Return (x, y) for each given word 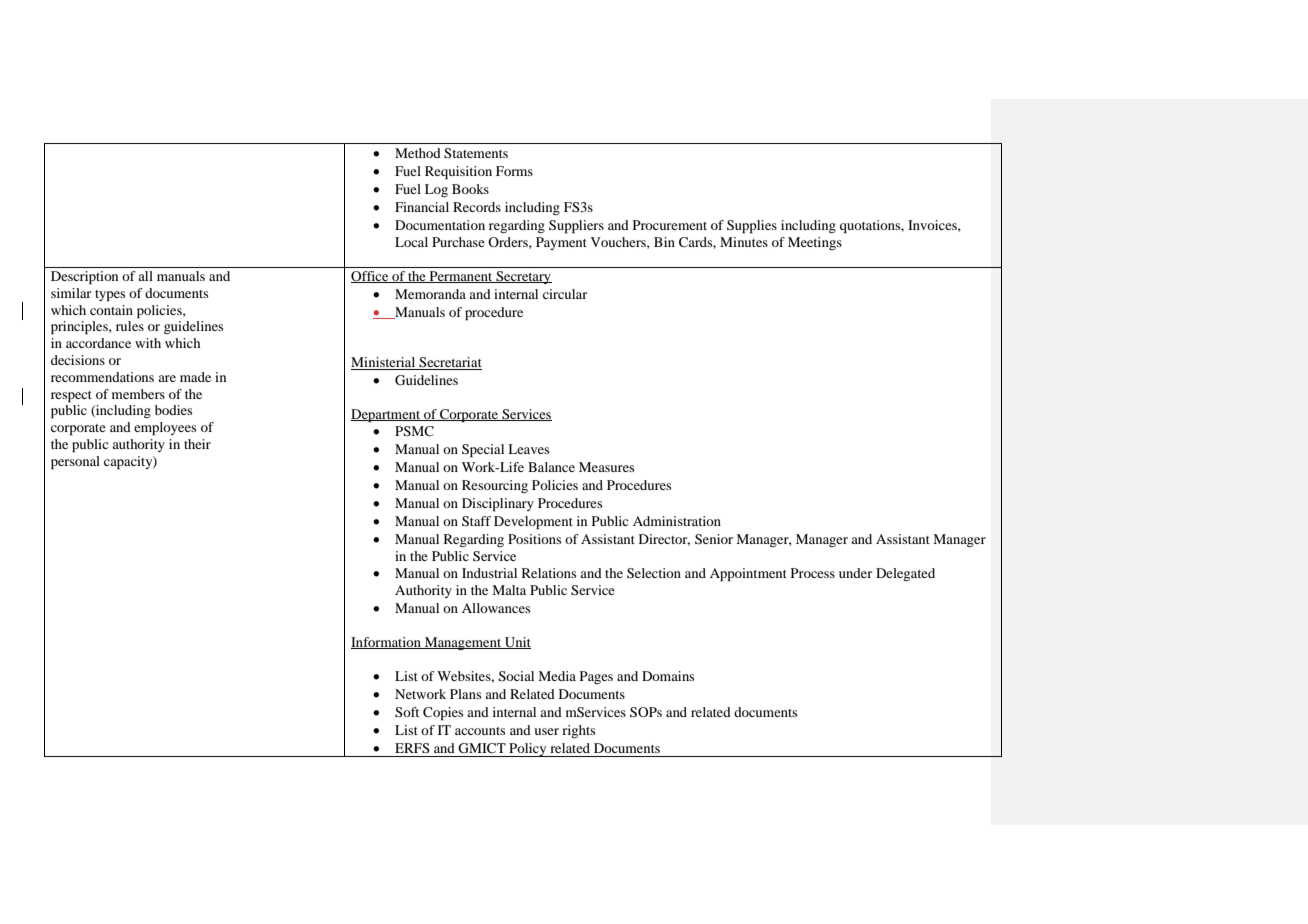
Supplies (752, 227)
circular (565, 294)
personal (75, 463)
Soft (407, 712)
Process (813, 573)
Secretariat (449, 363)
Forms (514, 171)
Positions (534, 539)
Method (418, 153)
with (148, 343)
